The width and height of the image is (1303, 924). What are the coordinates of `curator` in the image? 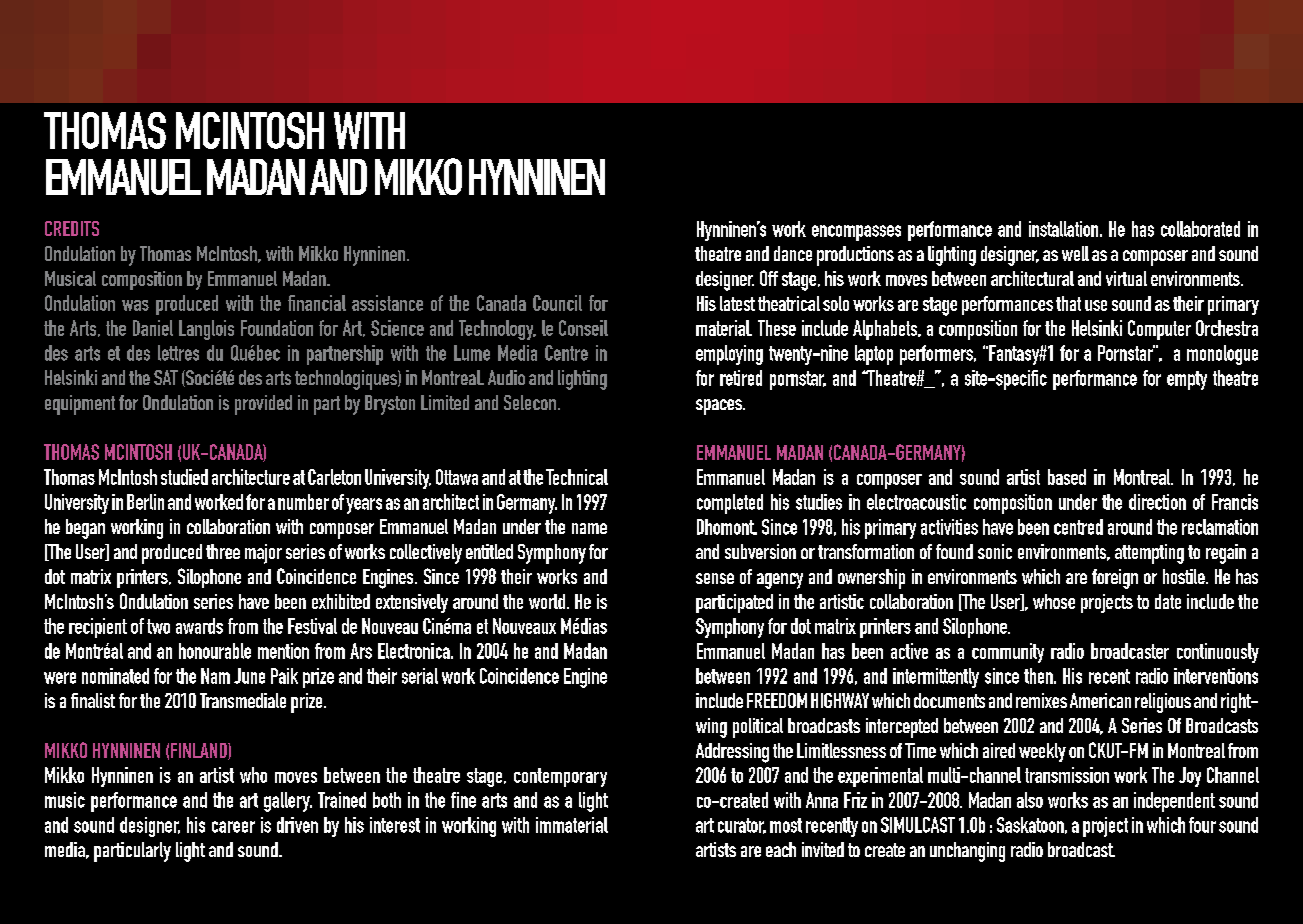 It's located at (742, 826).
